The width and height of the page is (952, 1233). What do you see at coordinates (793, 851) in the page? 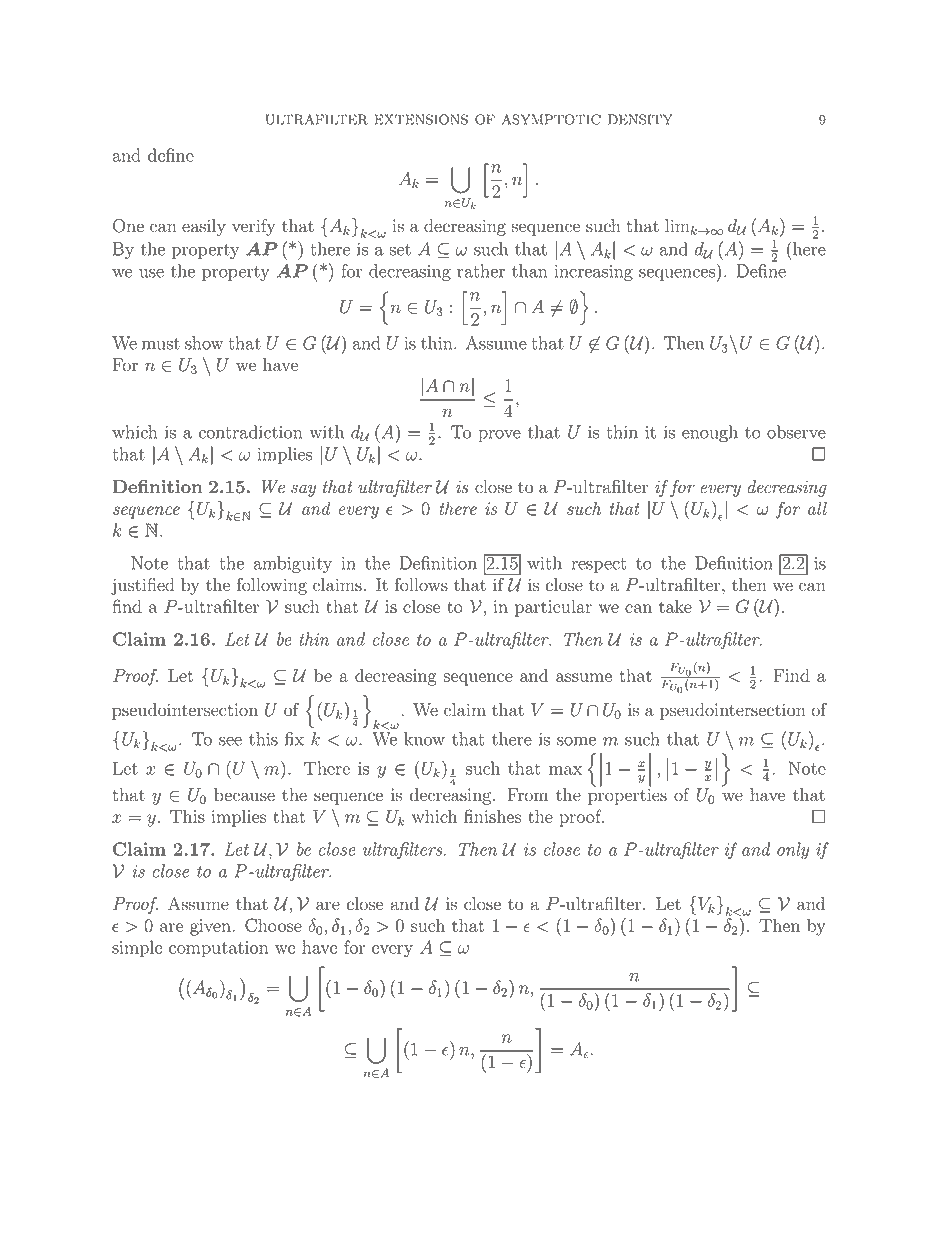
I see `only` at bounding box center [793, 851].
